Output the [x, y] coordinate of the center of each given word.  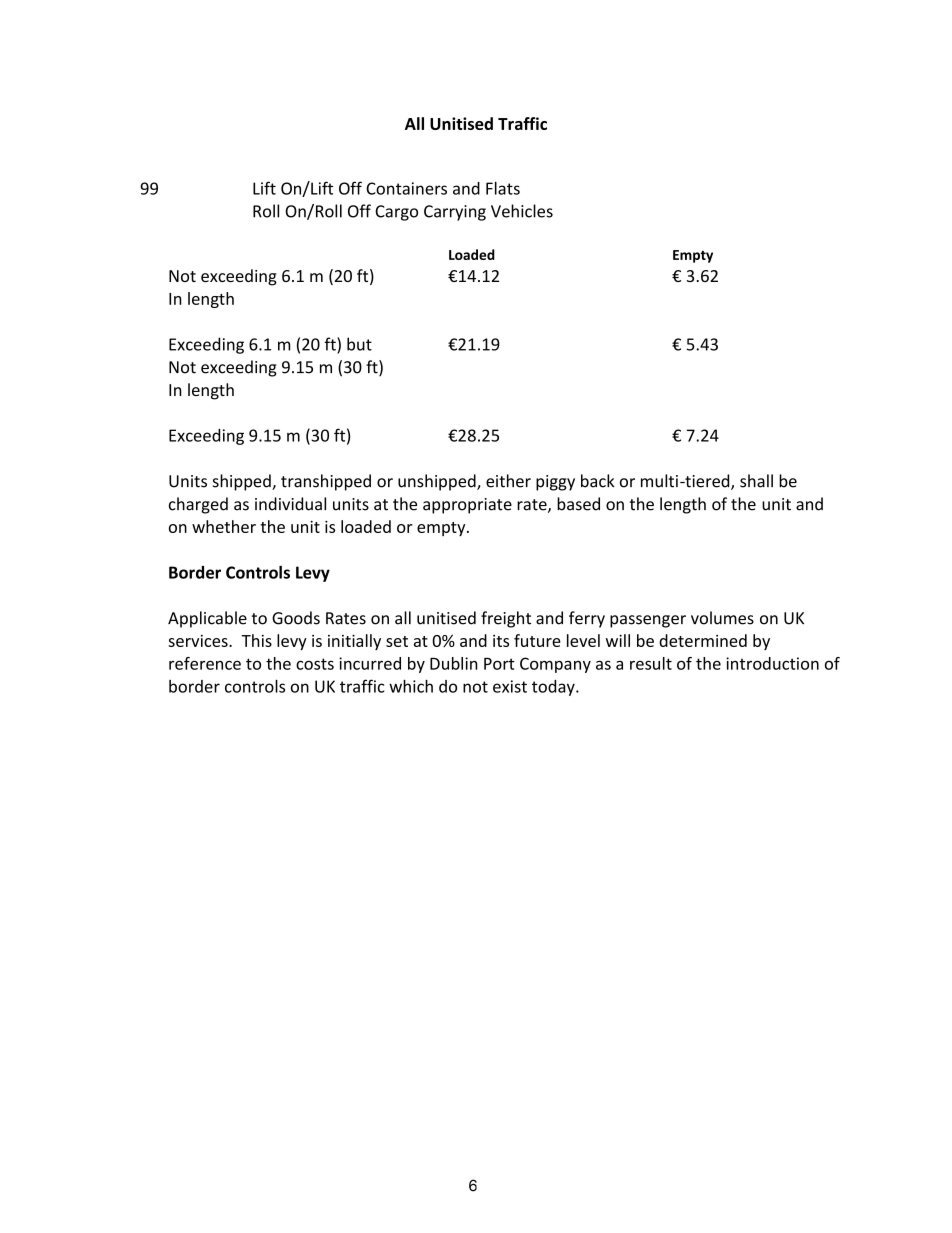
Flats [503, 188]
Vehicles [522, 211]
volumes [722, 618]
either [508, 481]
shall [756, 481]
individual [290, 504]
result [651, 663]
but [359, 344]
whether [224, 526]
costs [315, 664]
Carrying [455, 213]
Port [499, 664]
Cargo [396, 213]
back [597, 481]
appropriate [467, 506]
